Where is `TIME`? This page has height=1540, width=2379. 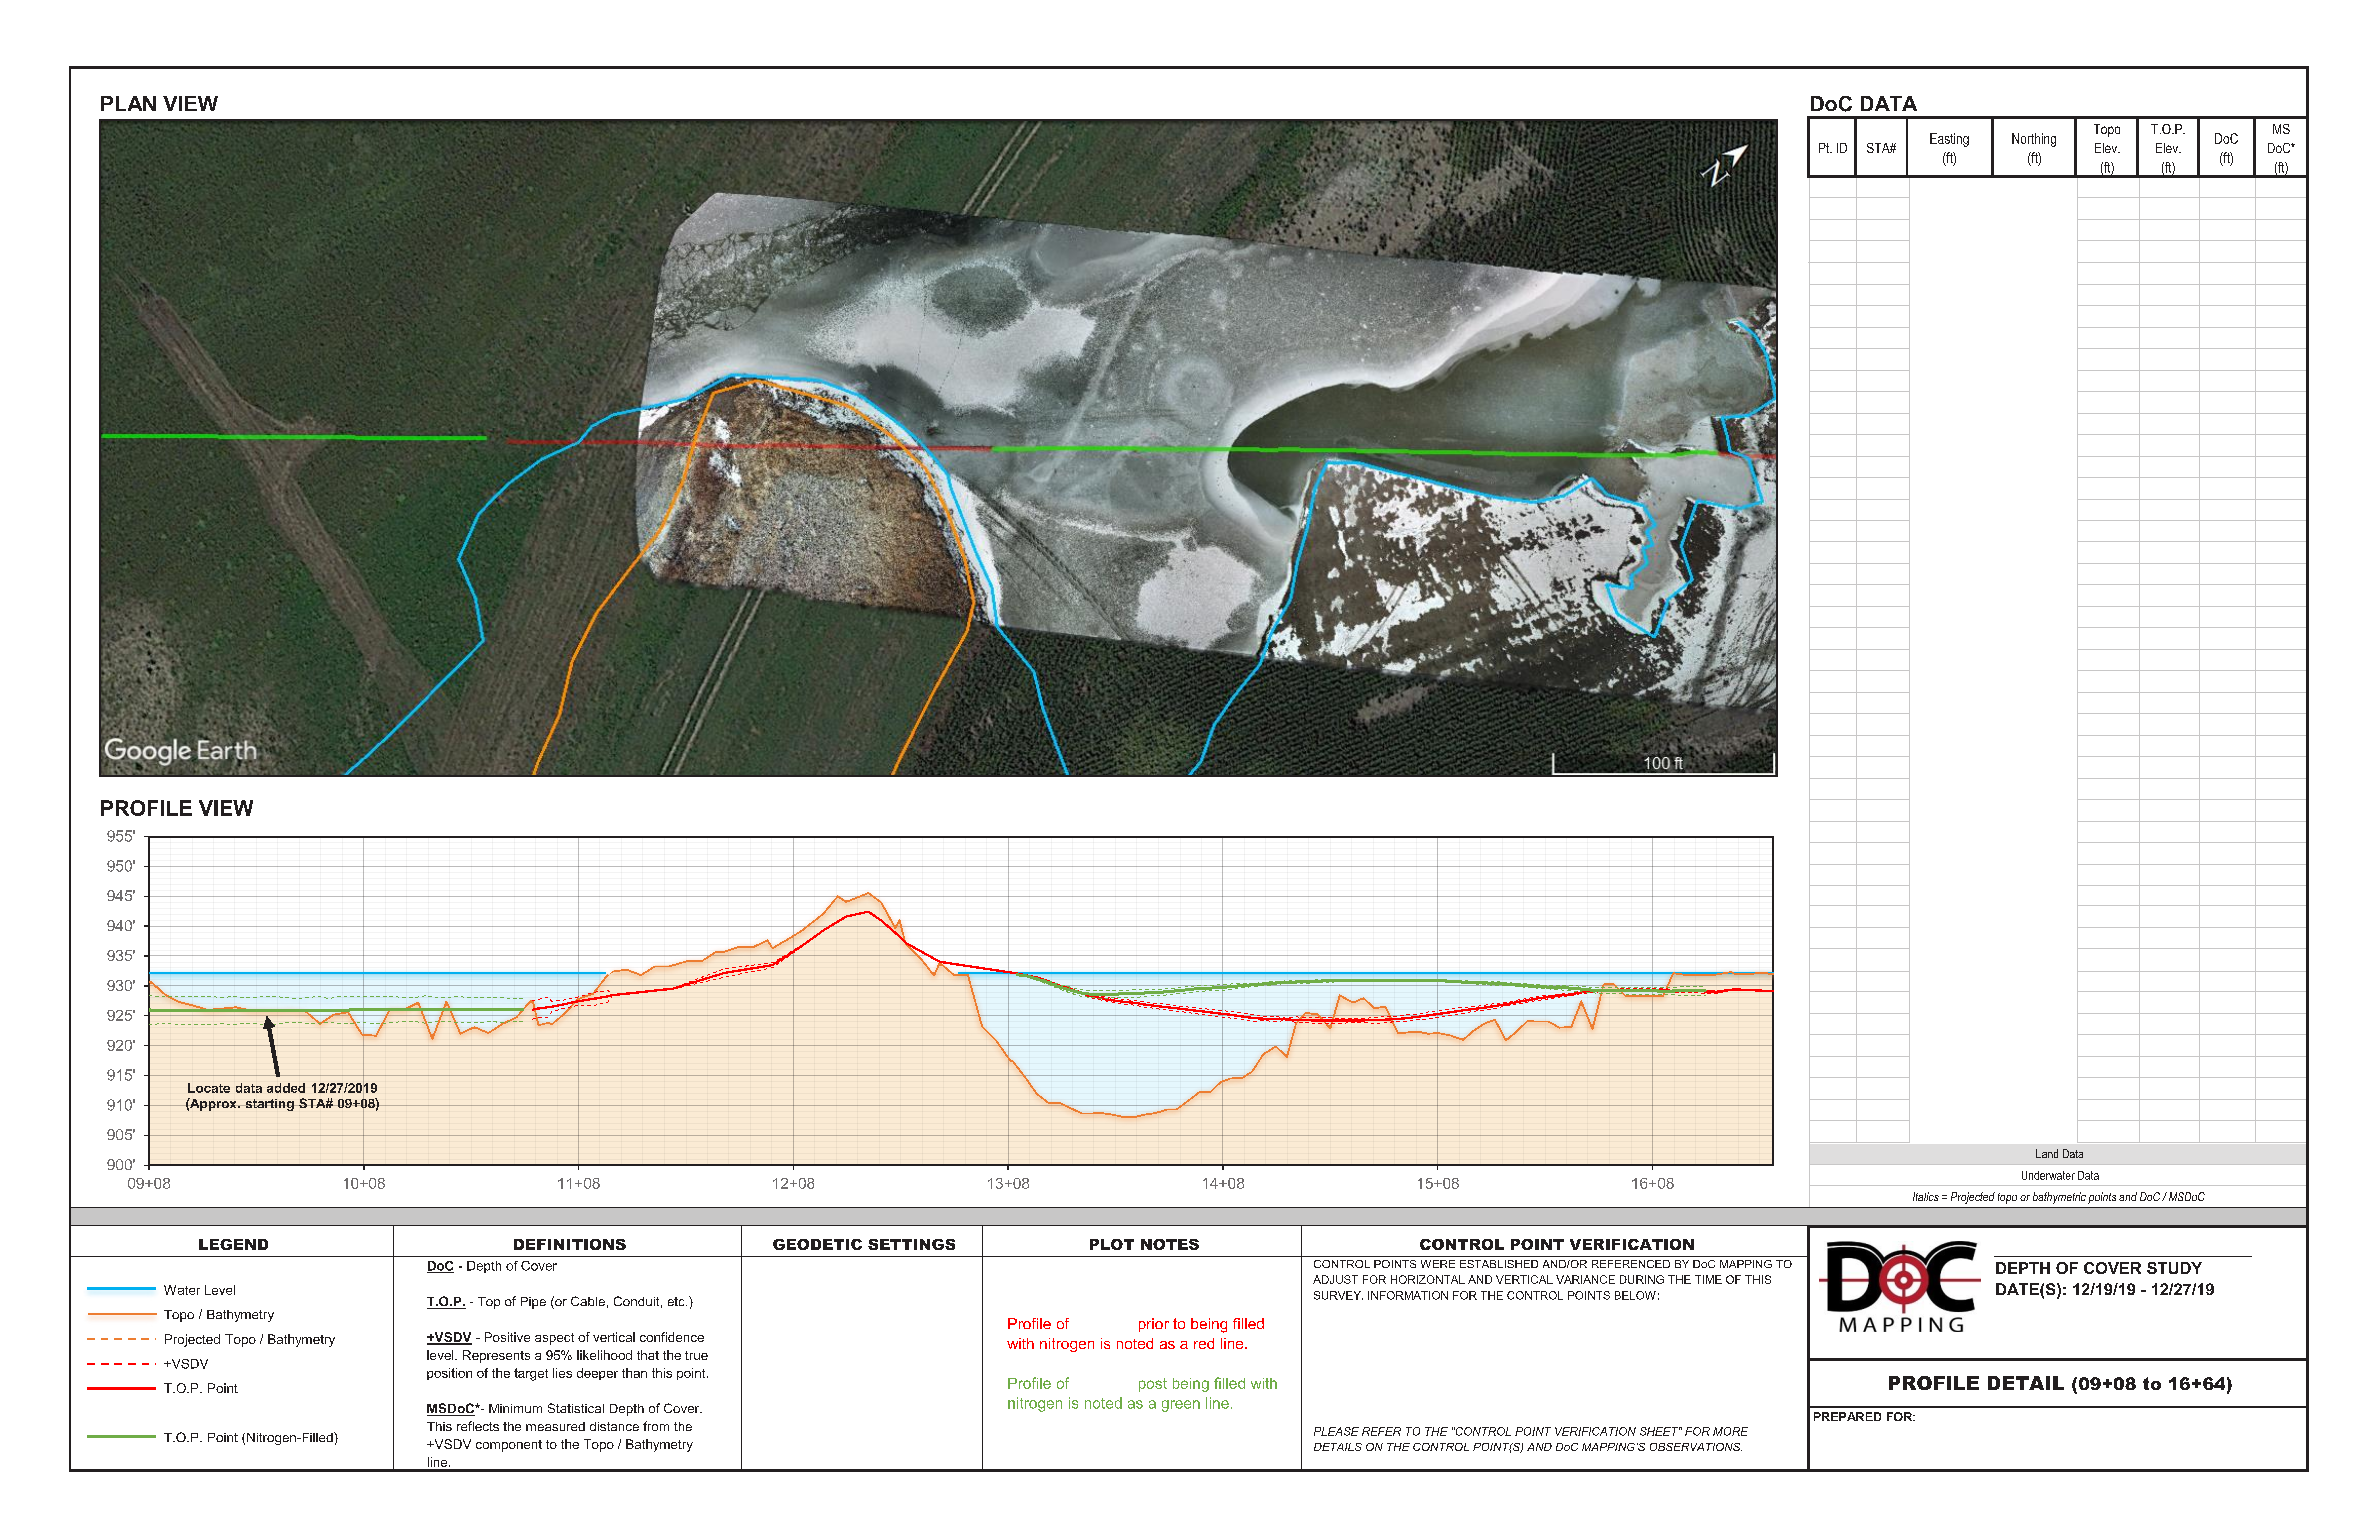 TIME is located at coordinates (1708, 1279).
